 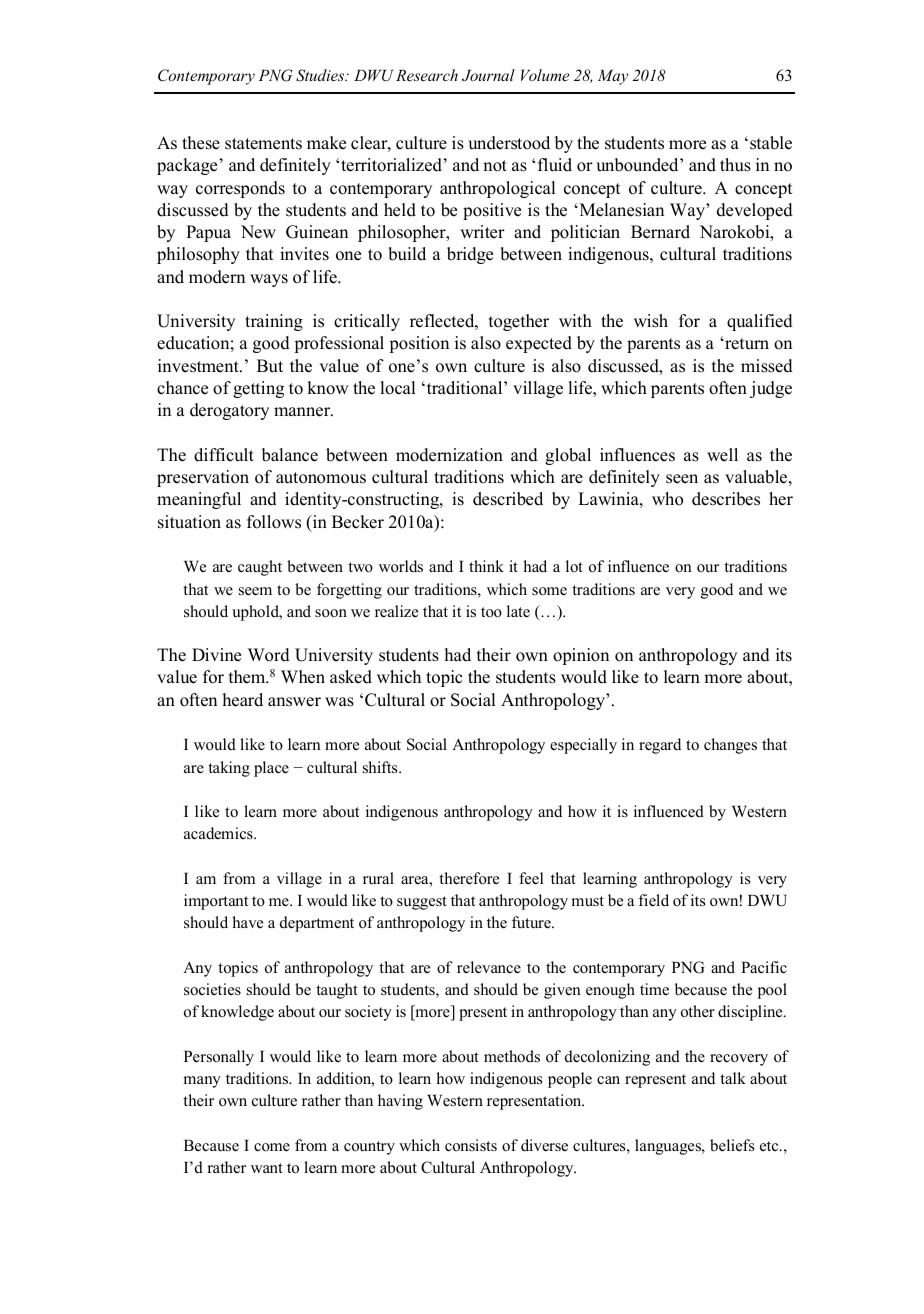 What do you see at coordinates (735, 165) in the screenshot?
I see `thus` at bounding box center [735, 165].
